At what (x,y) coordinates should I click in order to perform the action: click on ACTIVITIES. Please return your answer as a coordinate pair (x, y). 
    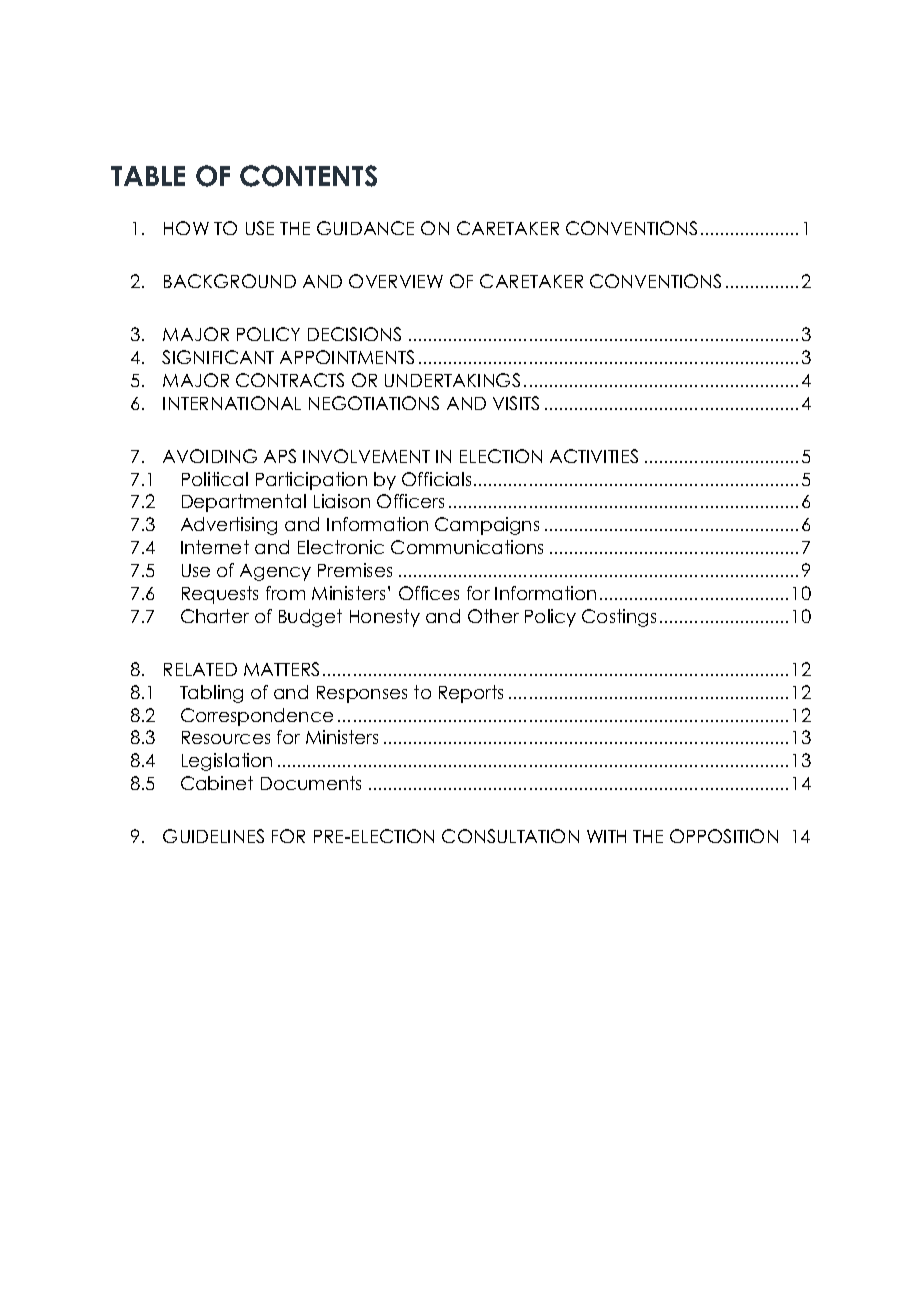
    Looking at the image, I should click on (594, 456).
